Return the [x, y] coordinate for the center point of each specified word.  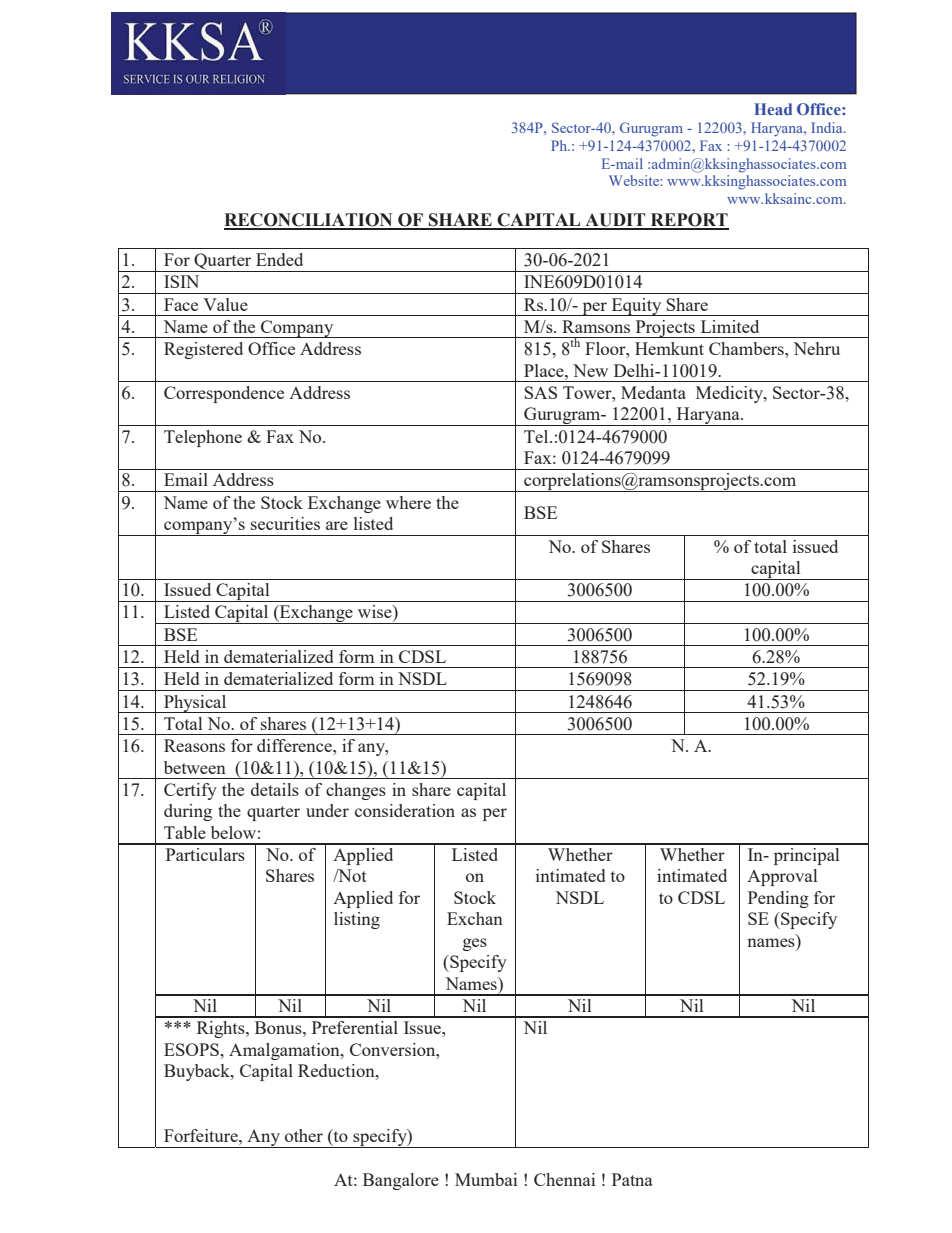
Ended [279, 259]
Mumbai [486, 1179]
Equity [636, 307]
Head [773, 109]
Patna [632, 1179]
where [408, 502]
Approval [782, 877]
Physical [195, 704]
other [304, 1135]
